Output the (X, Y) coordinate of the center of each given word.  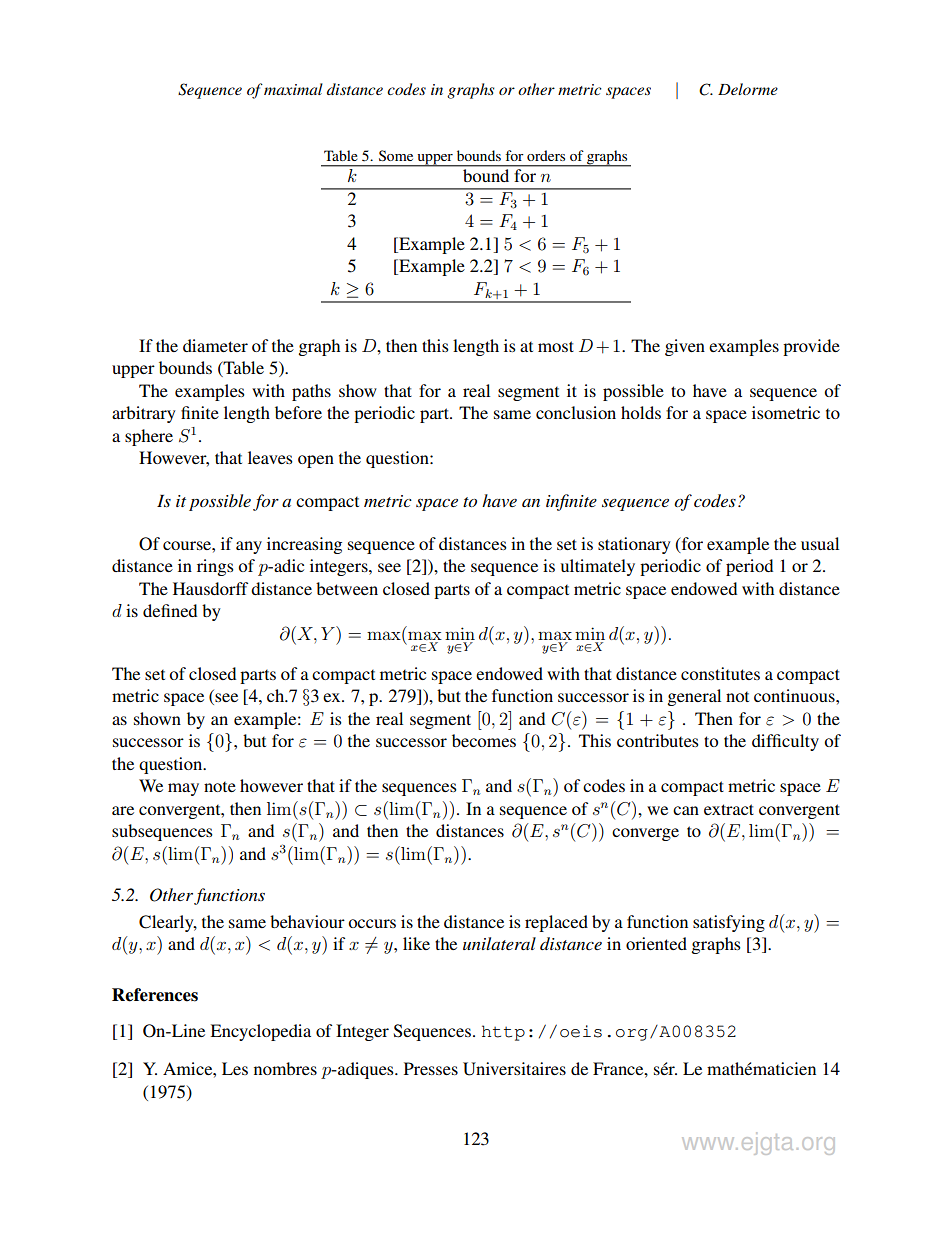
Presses (431, 1068)
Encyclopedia (260, 1032)
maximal (293, 89)
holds (641, 412)
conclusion (576, 412)
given (685, 347)
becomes (484, 740)
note (220, 787)
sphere (149, 437)
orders (546, 155)
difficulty (785, 742)
